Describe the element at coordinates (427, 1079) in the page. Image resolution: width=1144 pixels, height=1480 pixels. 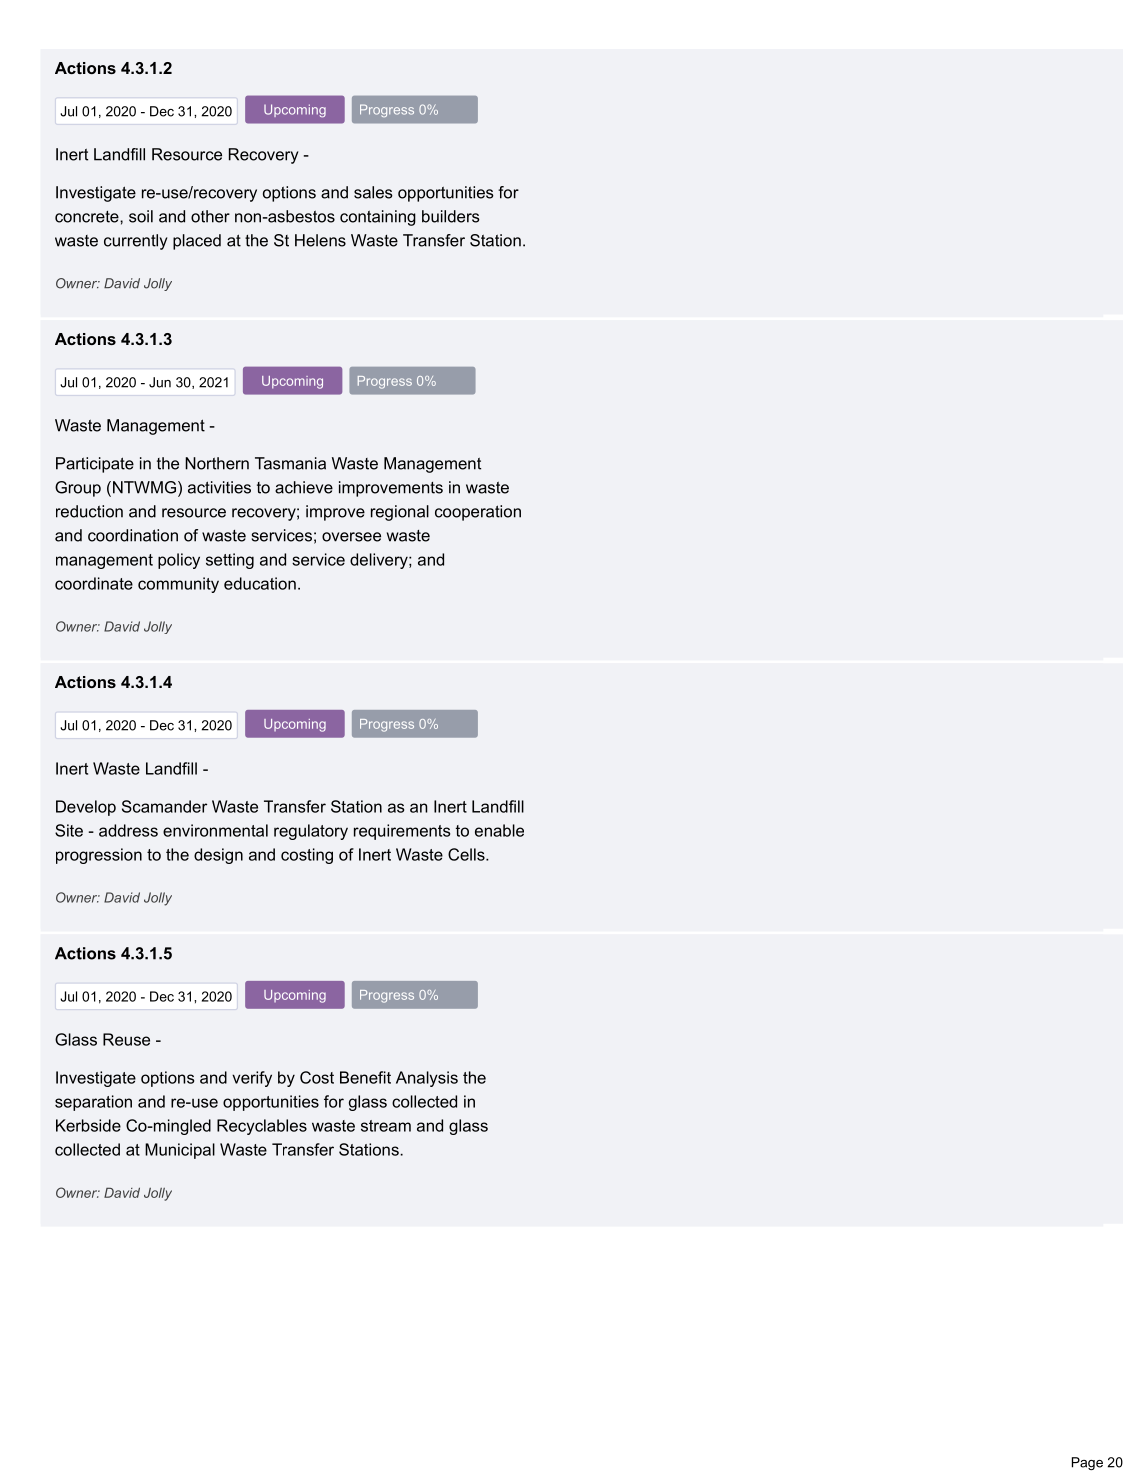
I see `Analysis` at that location.
